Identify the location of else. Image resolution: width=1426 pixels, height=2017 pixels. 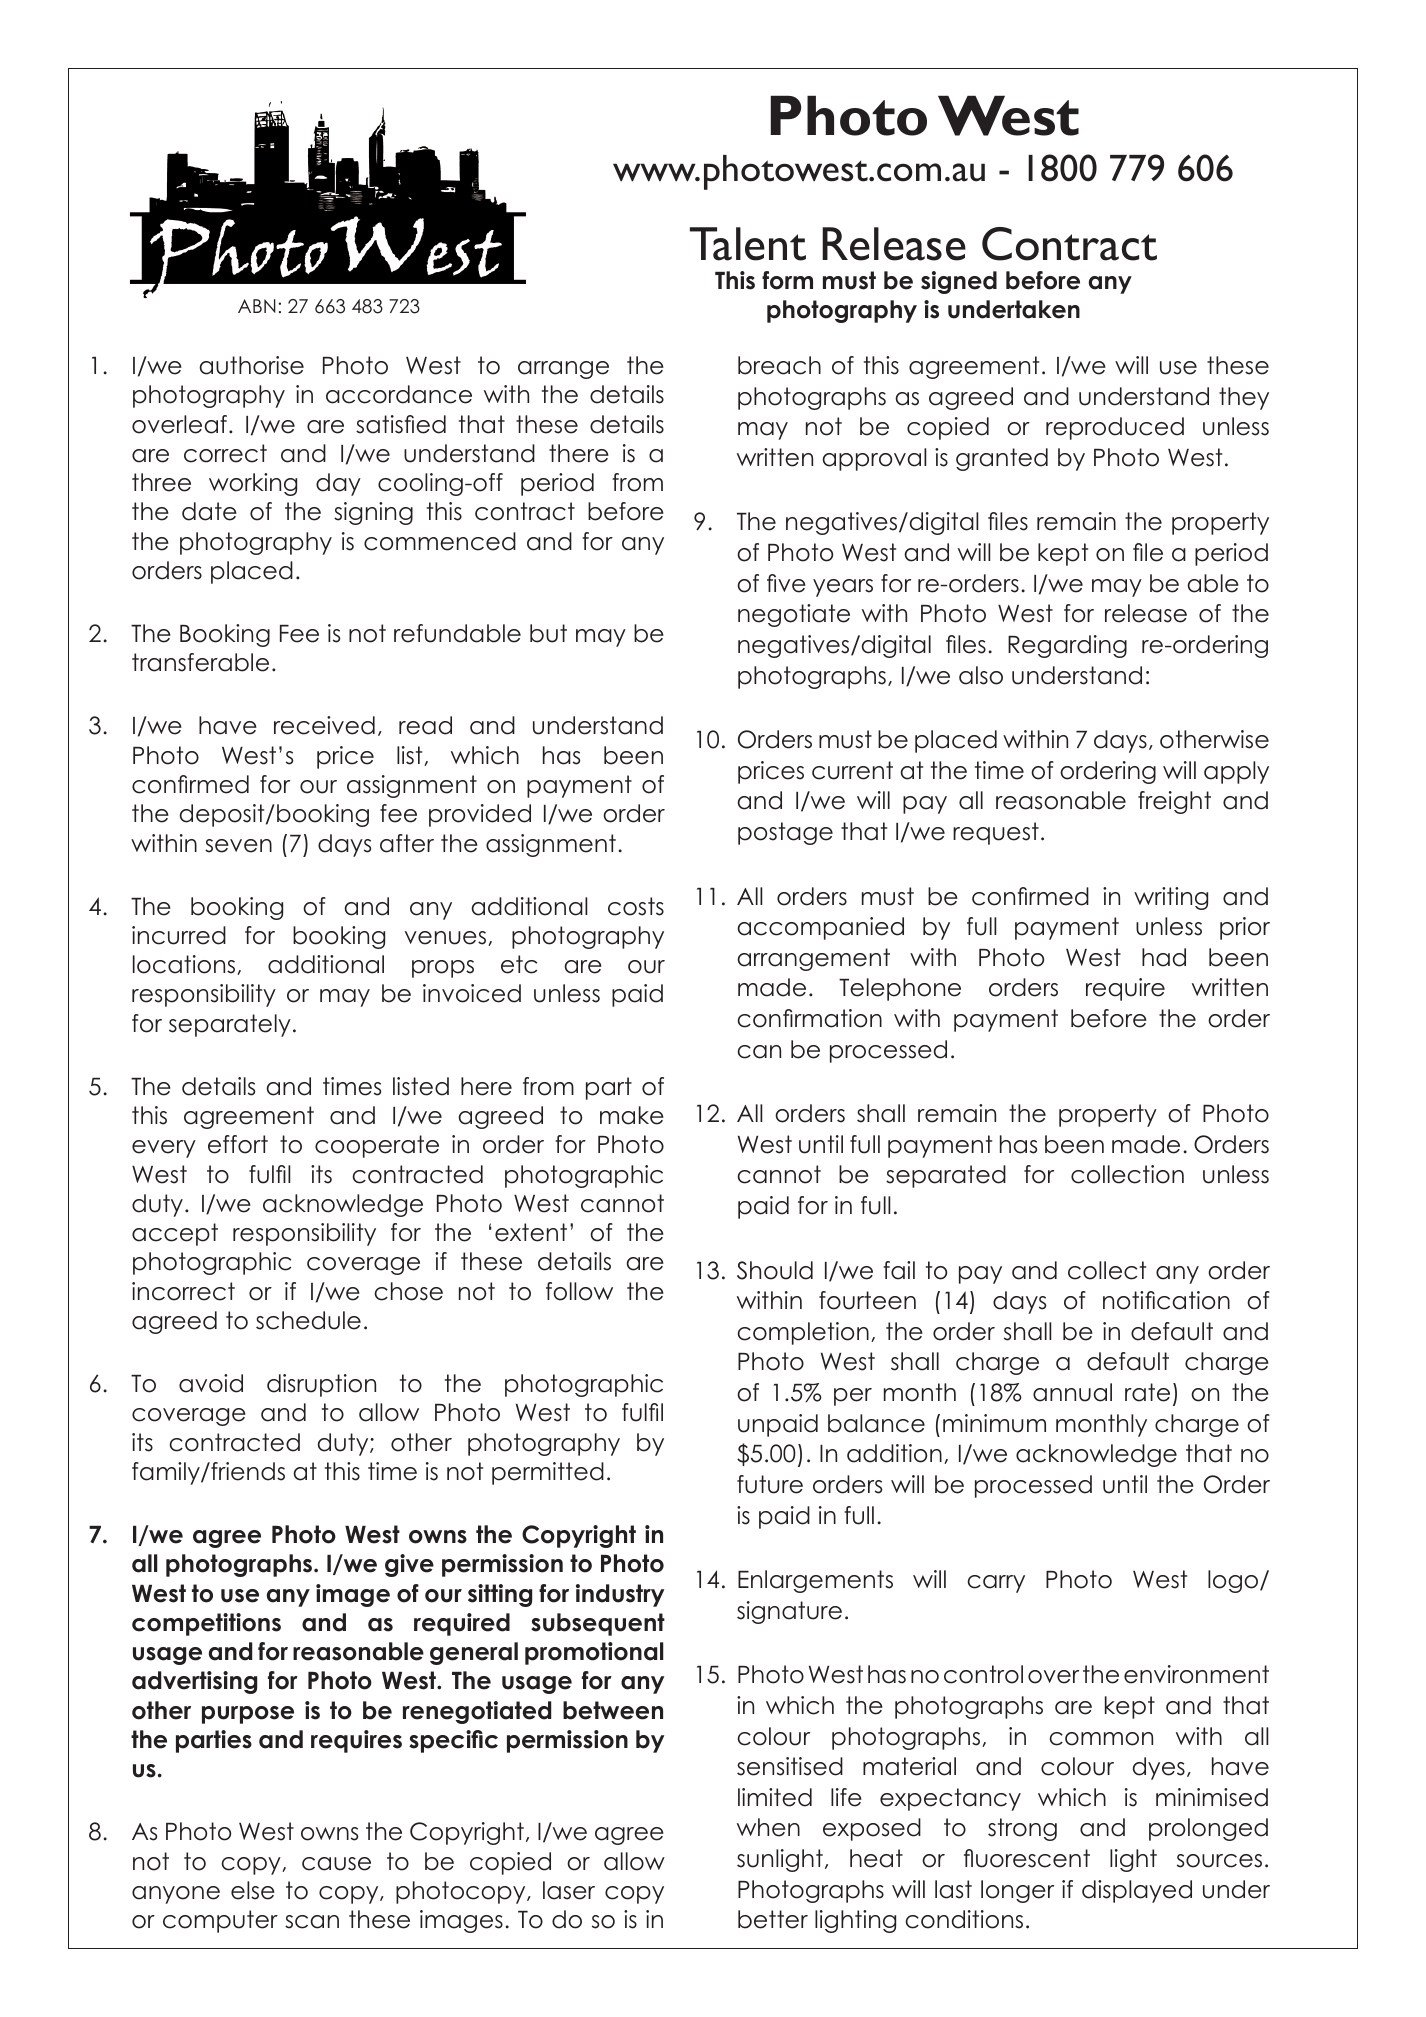
(253, 1890).
